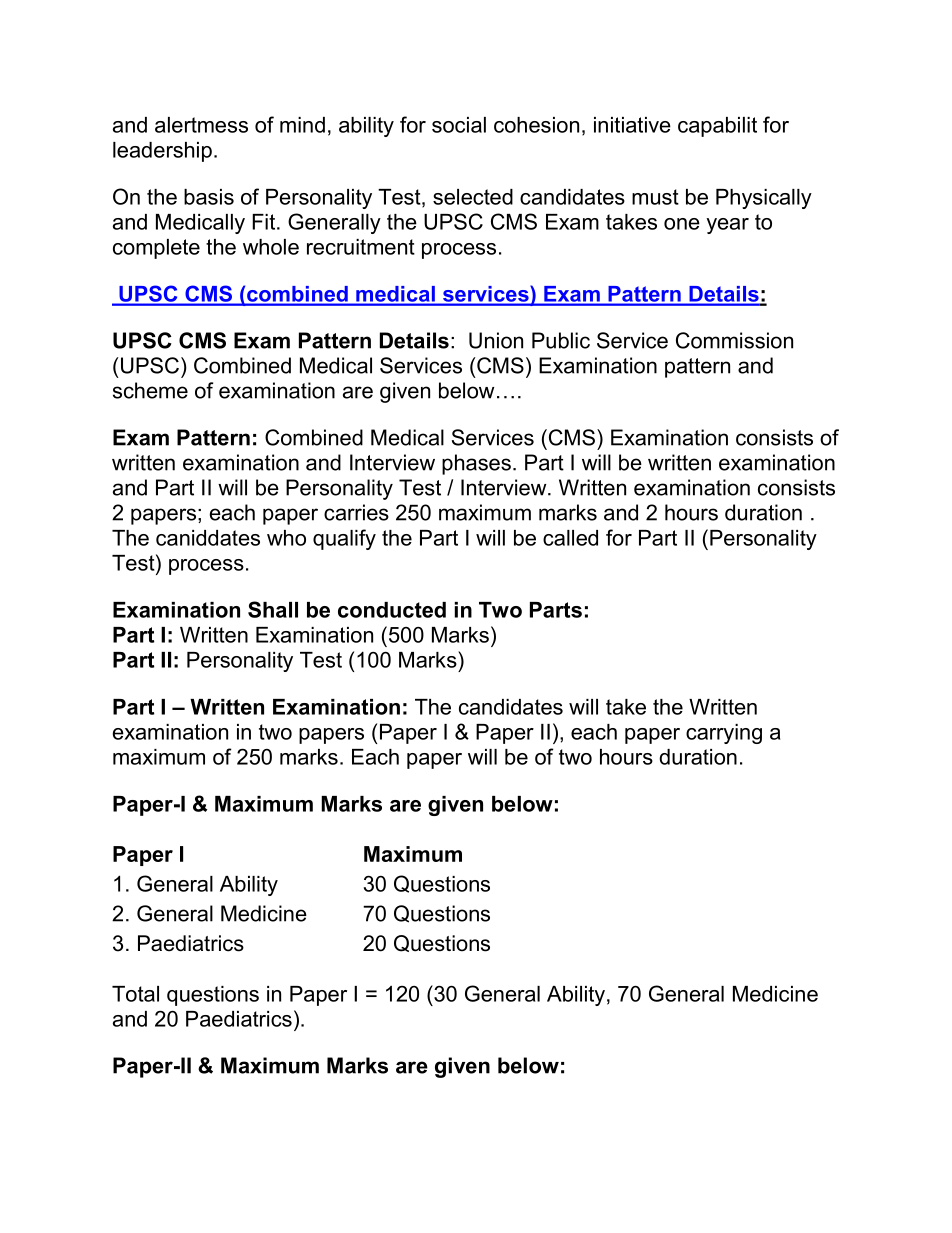 This document has height=1233, width=952. I want to click on leadership, so click(162, 152).
